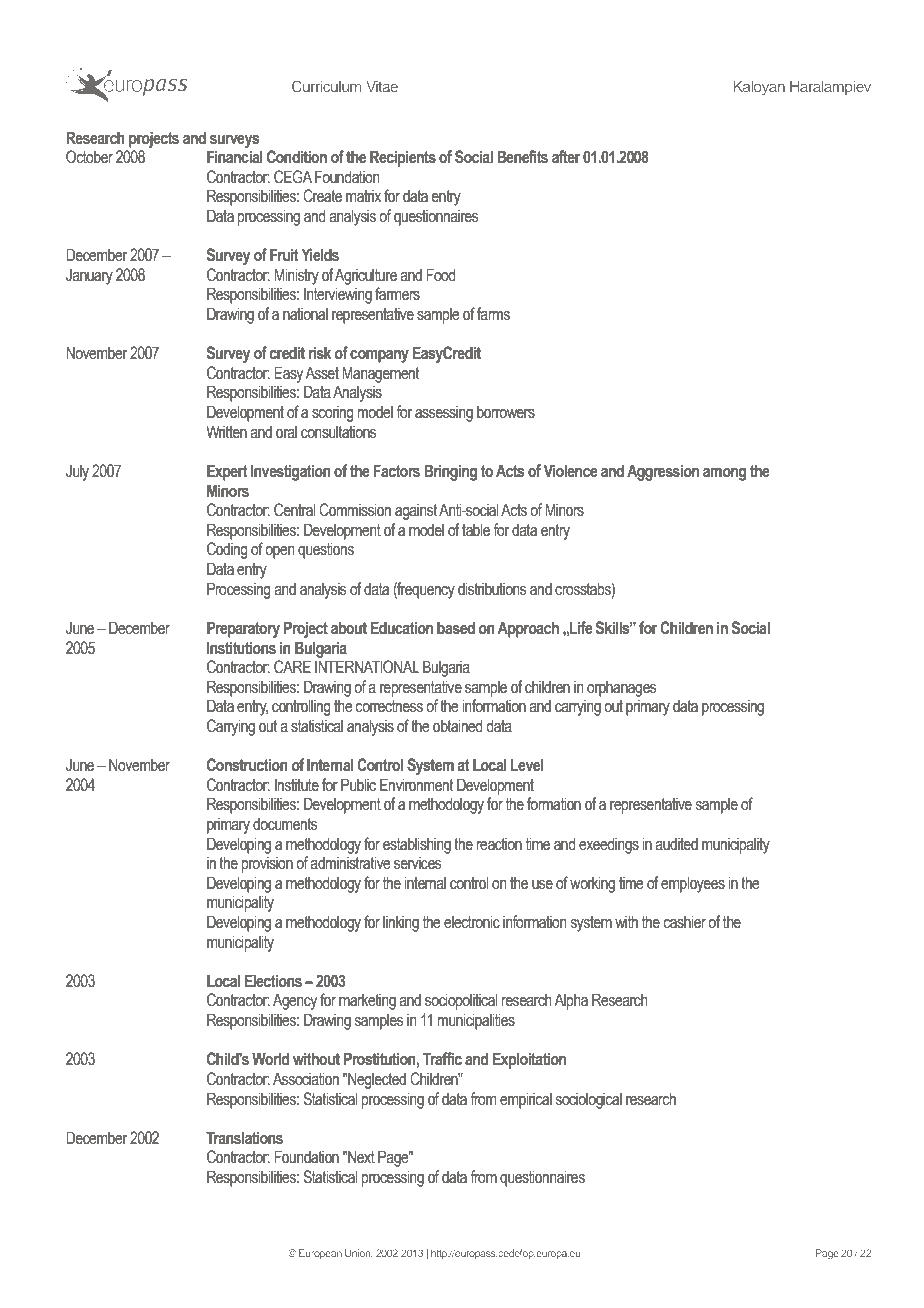 The width and height of the screenshot is (924, 1308). What do you see at coordinates (226, 432) in the screenshot?
I see `Written` at bounding box center [226, 432].
